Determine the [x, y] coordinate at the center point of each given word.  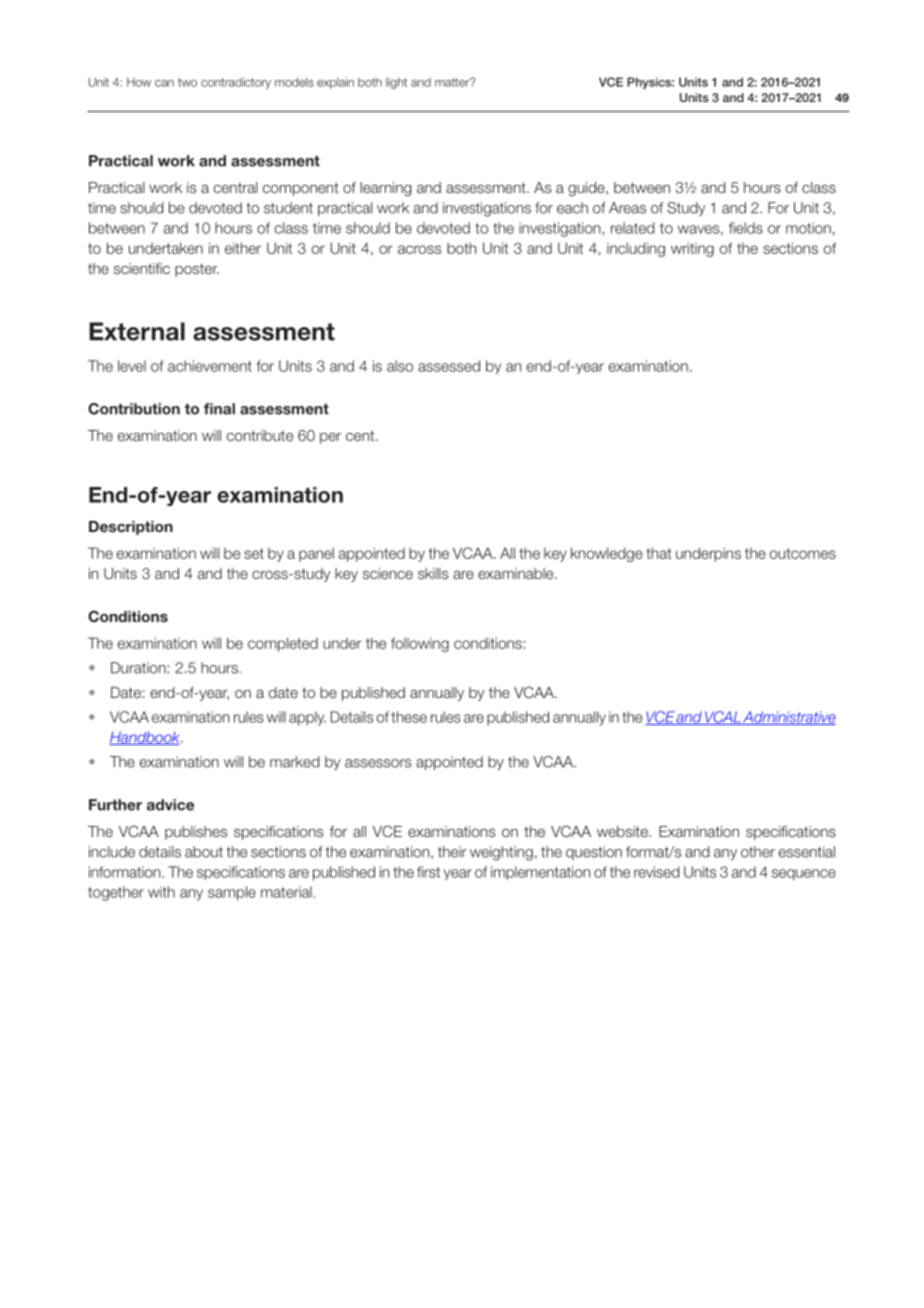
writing [692, 249]
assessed [449, 366]
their [452, 852]
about [204, 852]
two [187, 82]
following [420, 644]
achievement [210, 366]
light [396, 83]
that [659, 553]
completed [283, 644]
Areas [627, 208]
